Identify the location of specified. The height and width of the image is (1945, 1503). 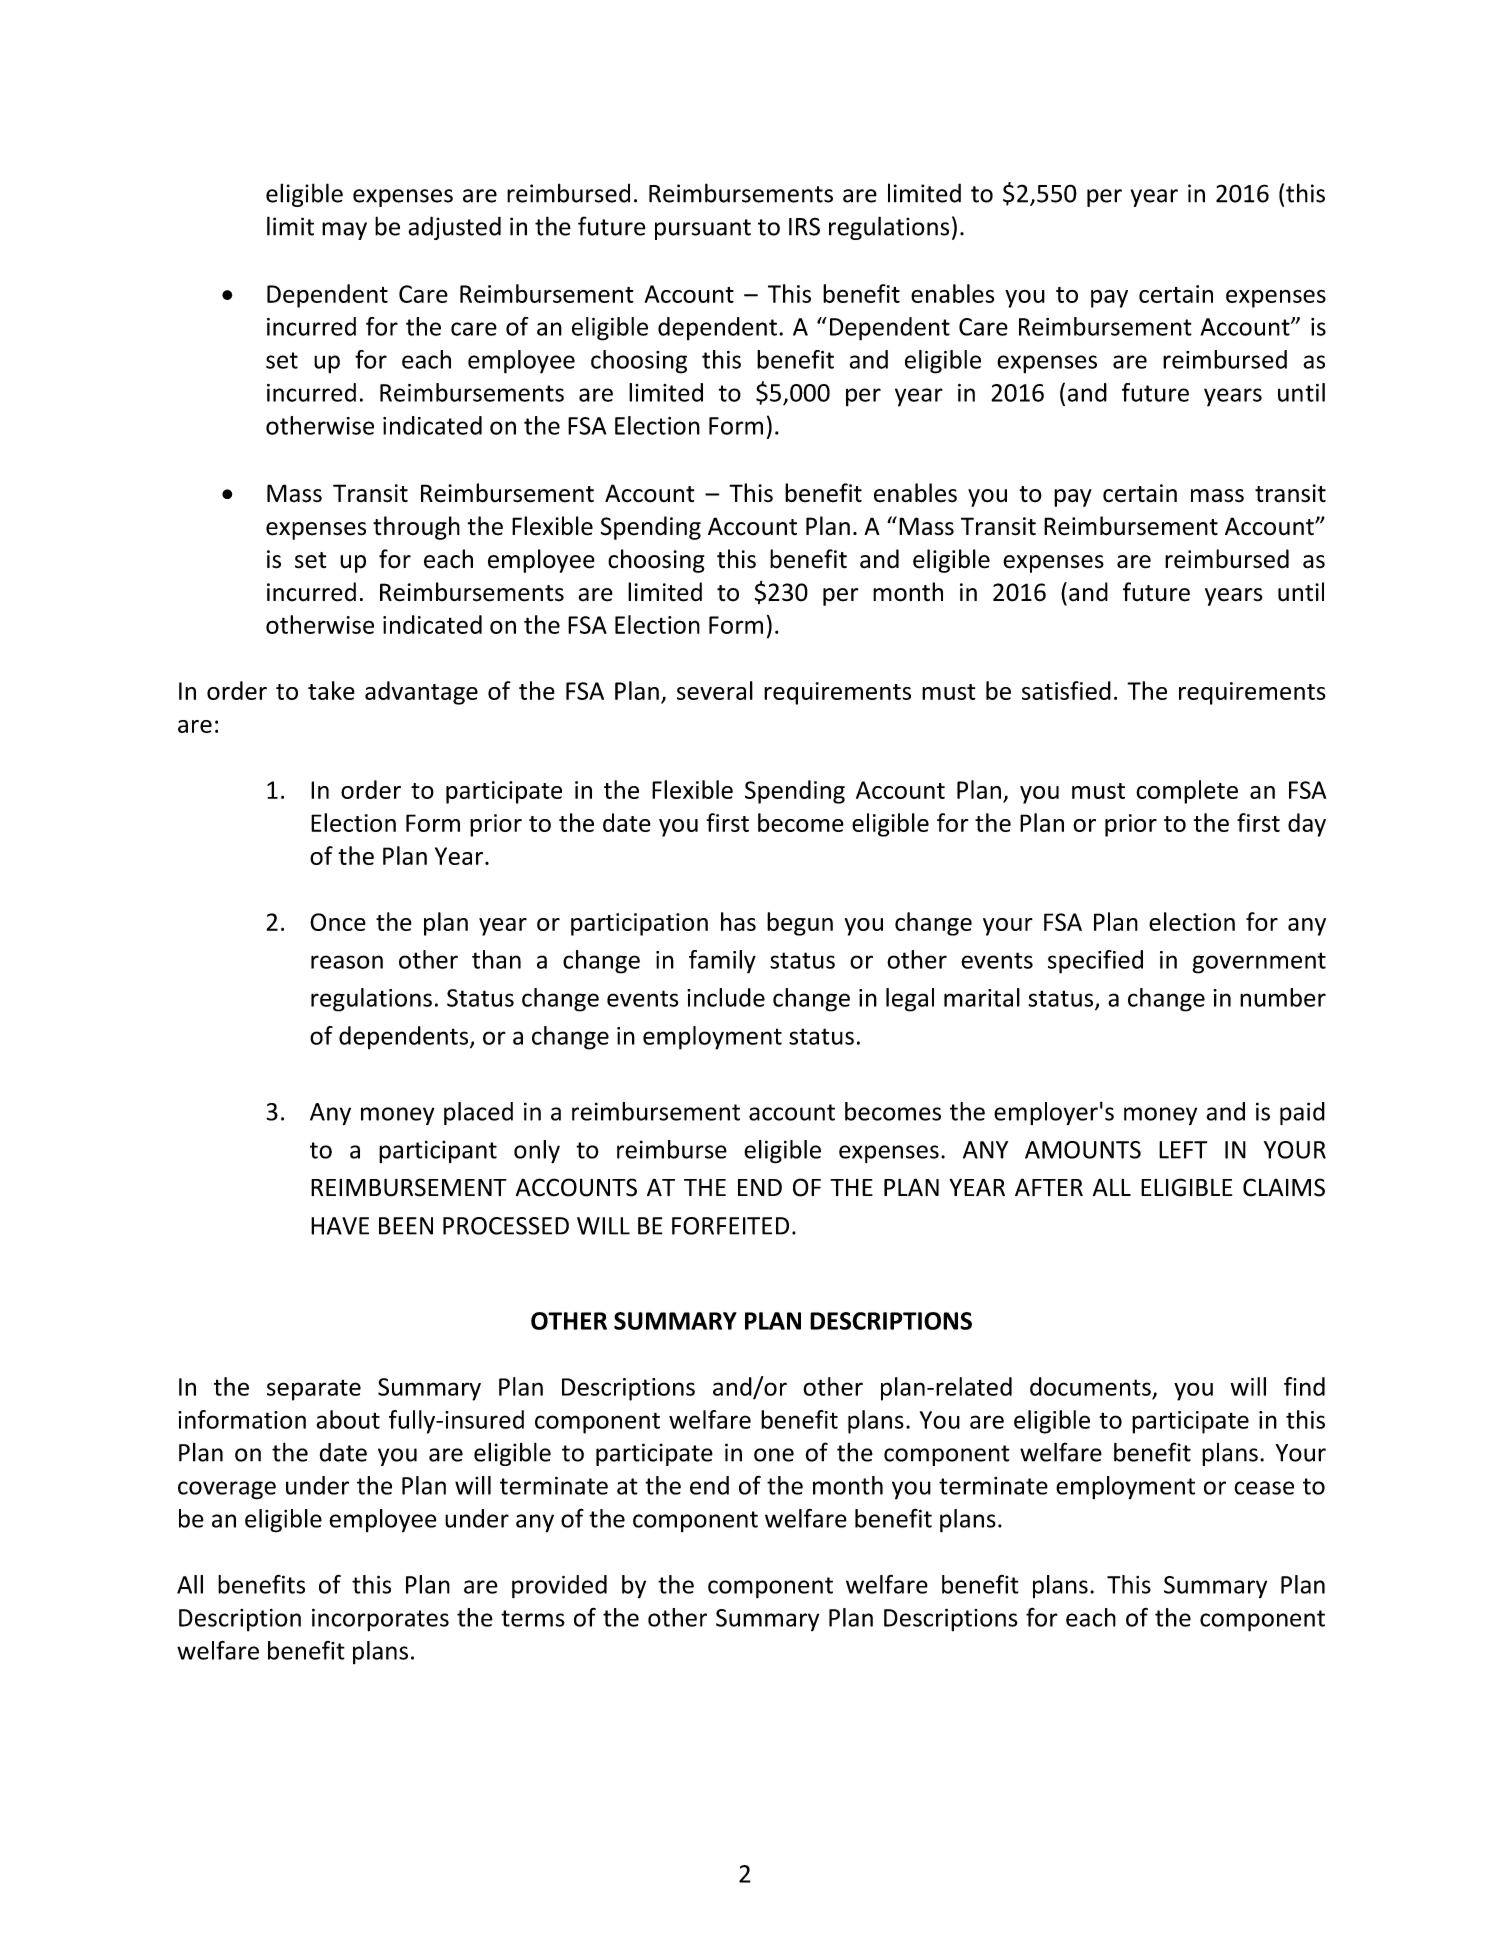
(1095, 962).
